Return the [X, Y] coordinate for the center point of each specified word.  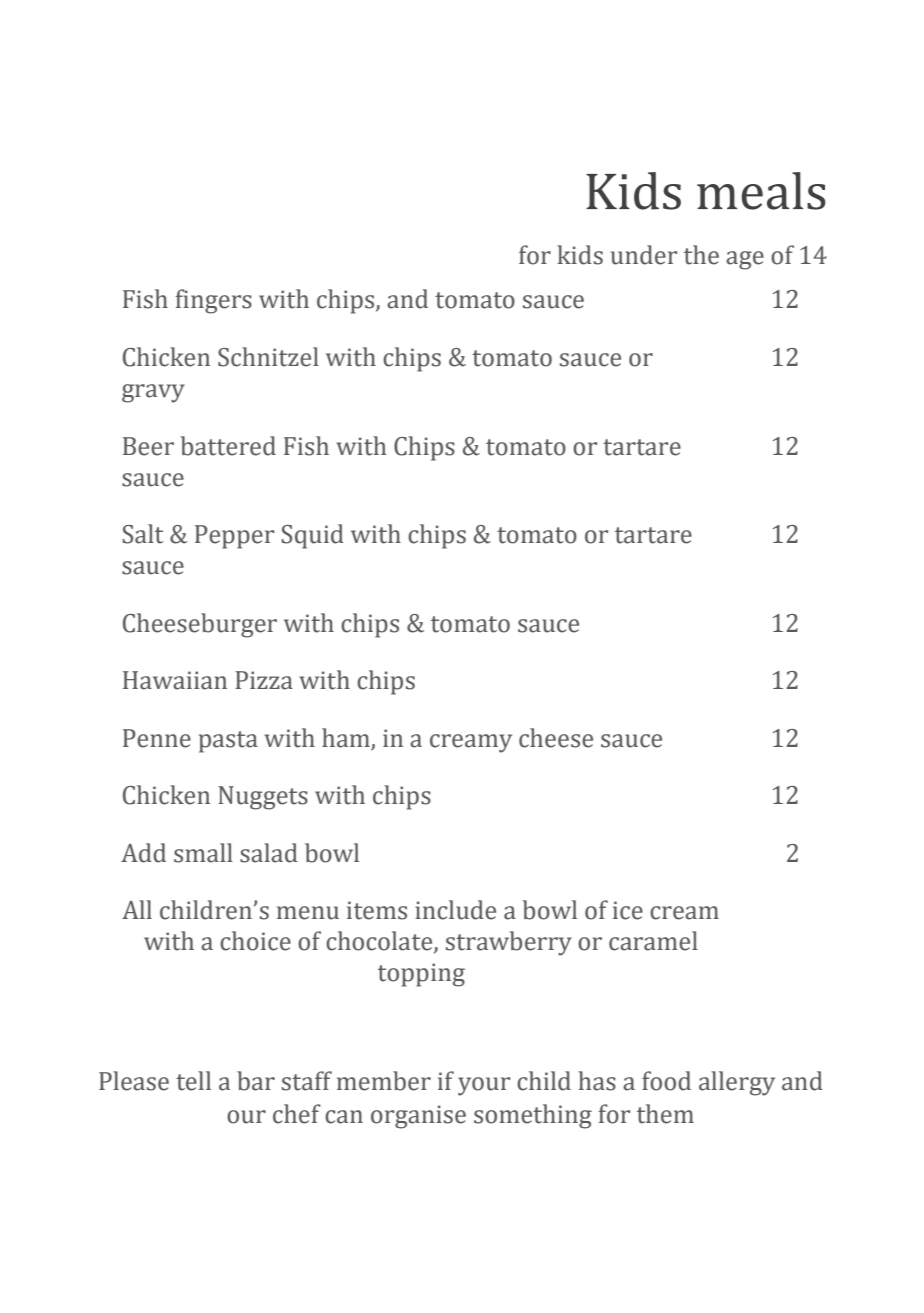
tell [193, 1081]
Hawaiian [175, 680]
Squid [312, 536]
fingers [214, 301]
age [745, 260]
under [644, 255]
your [484, 1086]
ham [346, 738]
